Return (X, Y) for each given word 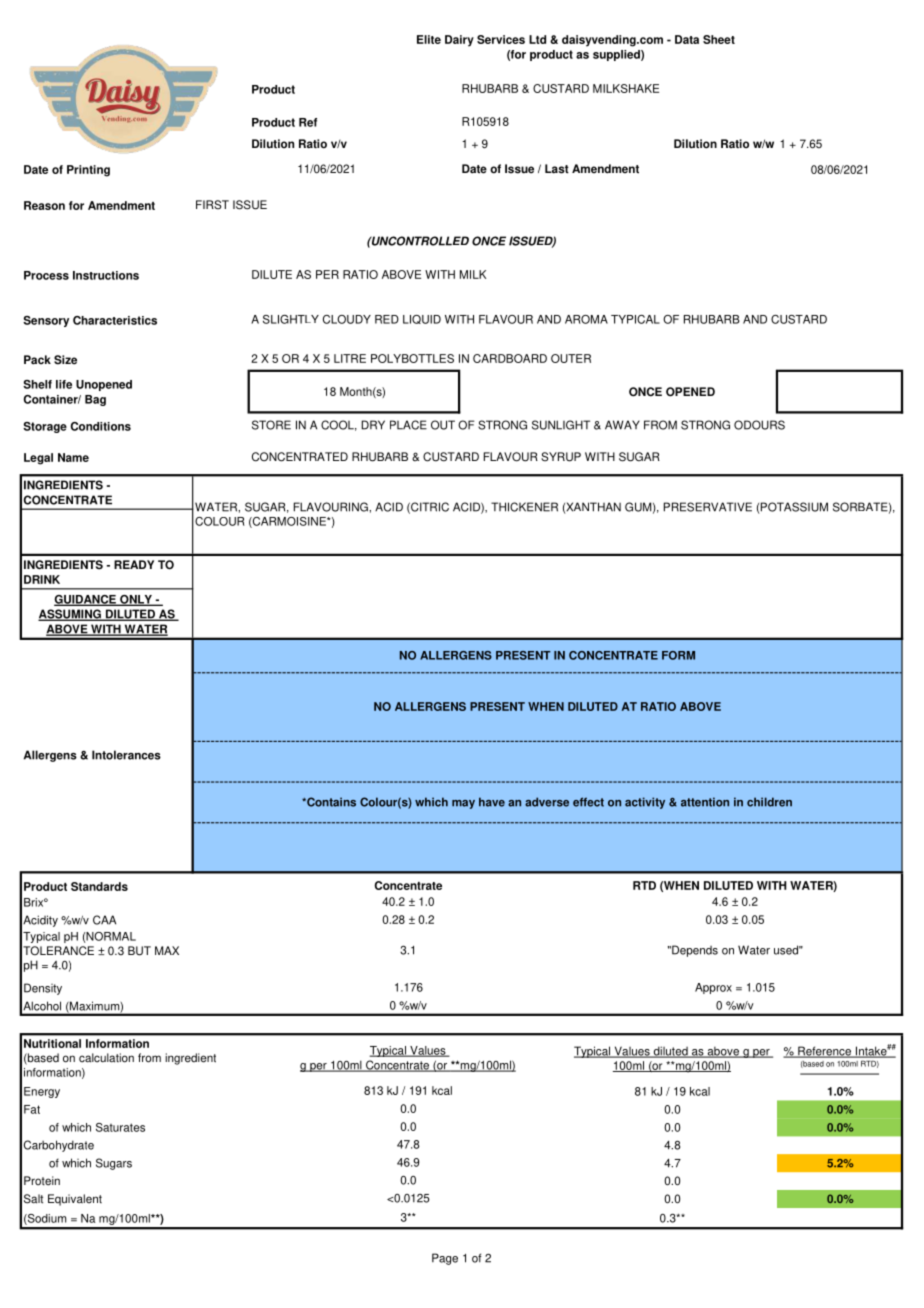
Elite (429, 39)
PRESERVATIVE (708, 507)
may (463, 804)
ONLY (136, 600)
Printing (88, 171)
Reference (824, 1052)
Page (445, 1259)
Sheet (719, 39)
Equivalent (75, 1200)
